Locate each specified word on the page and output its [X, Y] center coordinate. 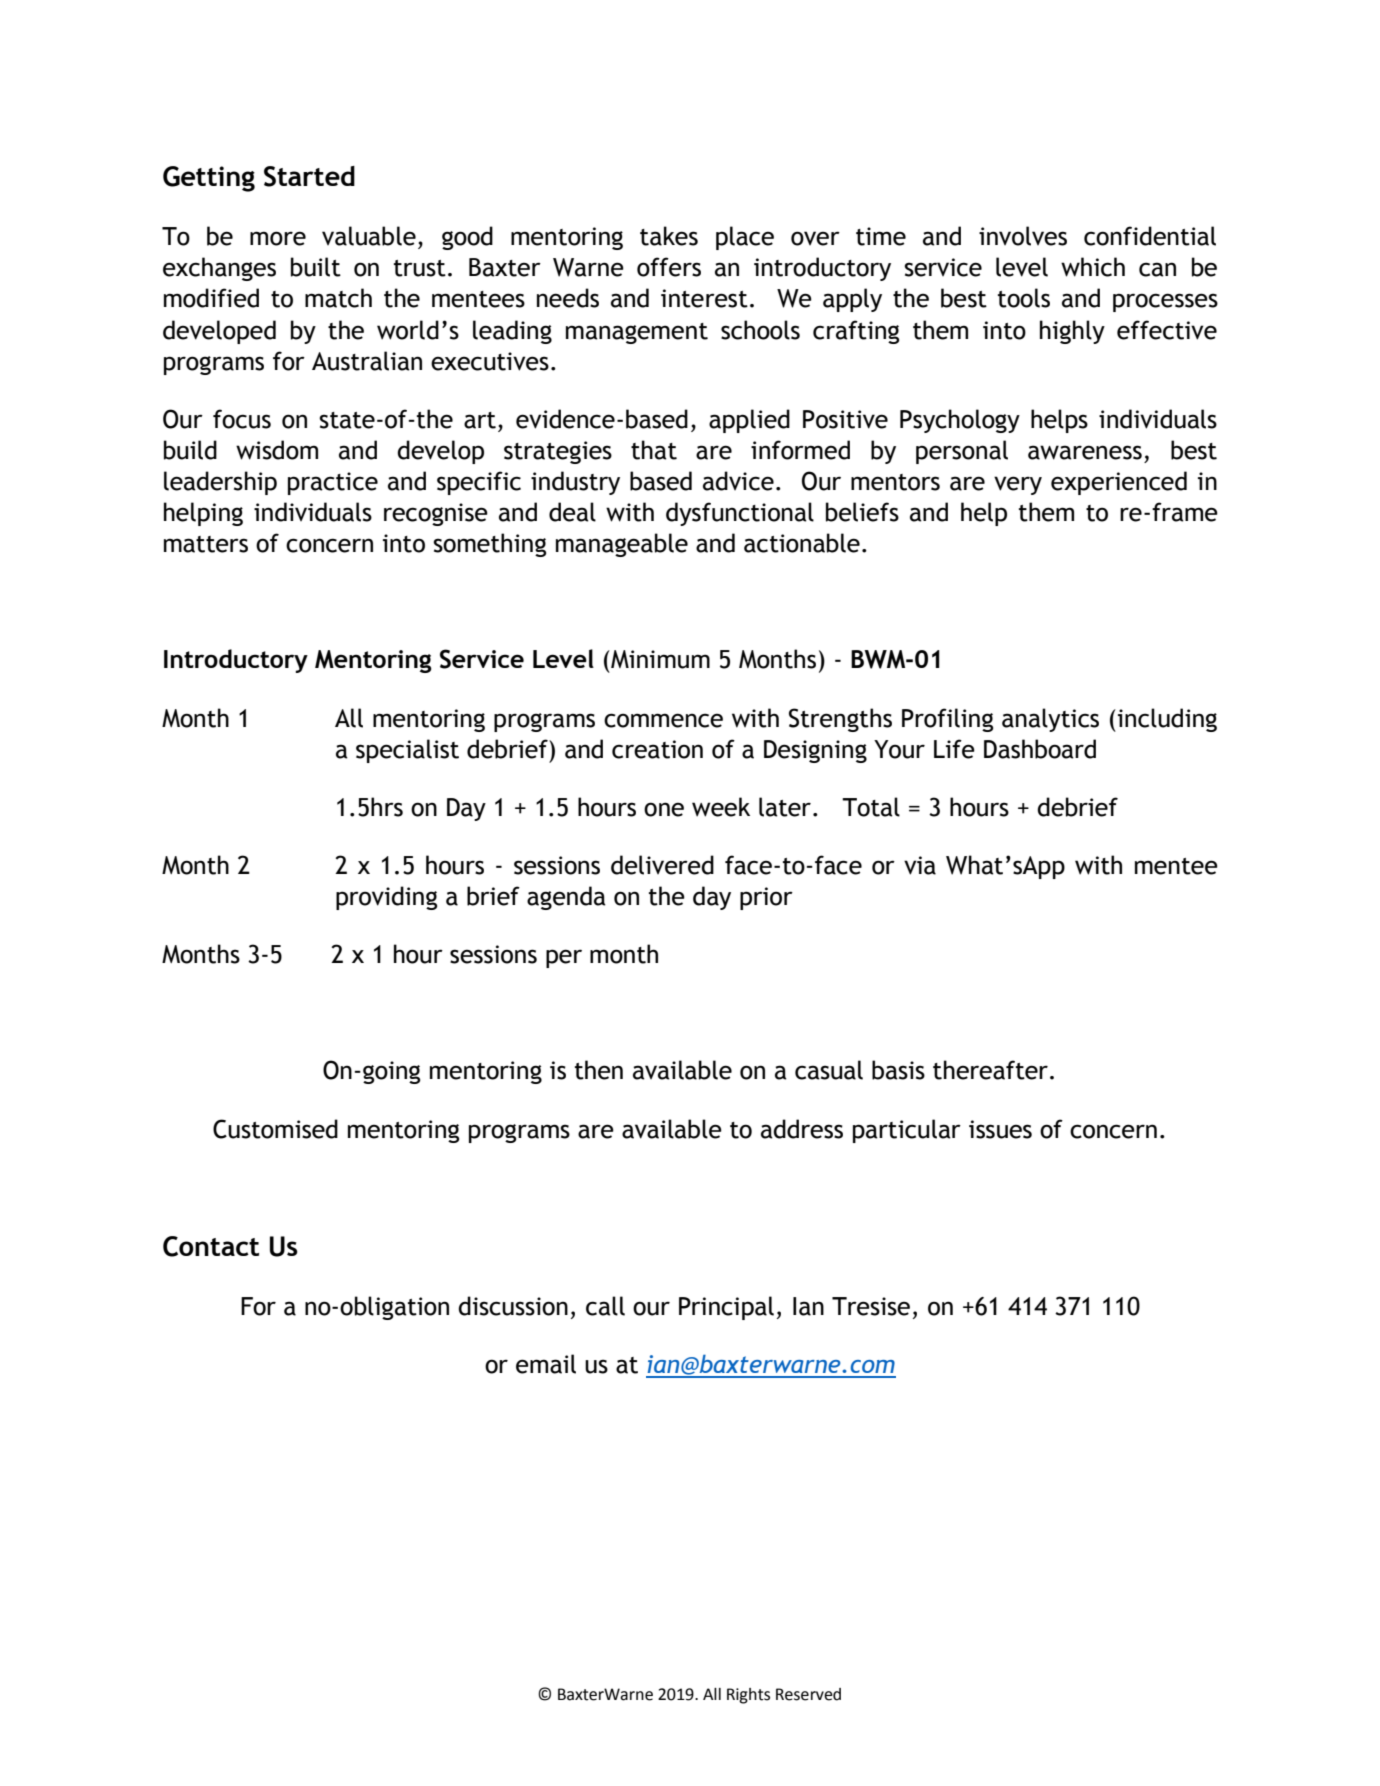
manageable [622, 545]
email [546, 1364]
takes [669, 236]
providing [386, 898]
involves [1023, 236]
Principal [726, 1308]
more [278, 238]
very [1018, 485]
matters [206, 544]
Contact [211, 1246]
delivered [662, 865]
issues [1000, 1129]
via [920, 865]
